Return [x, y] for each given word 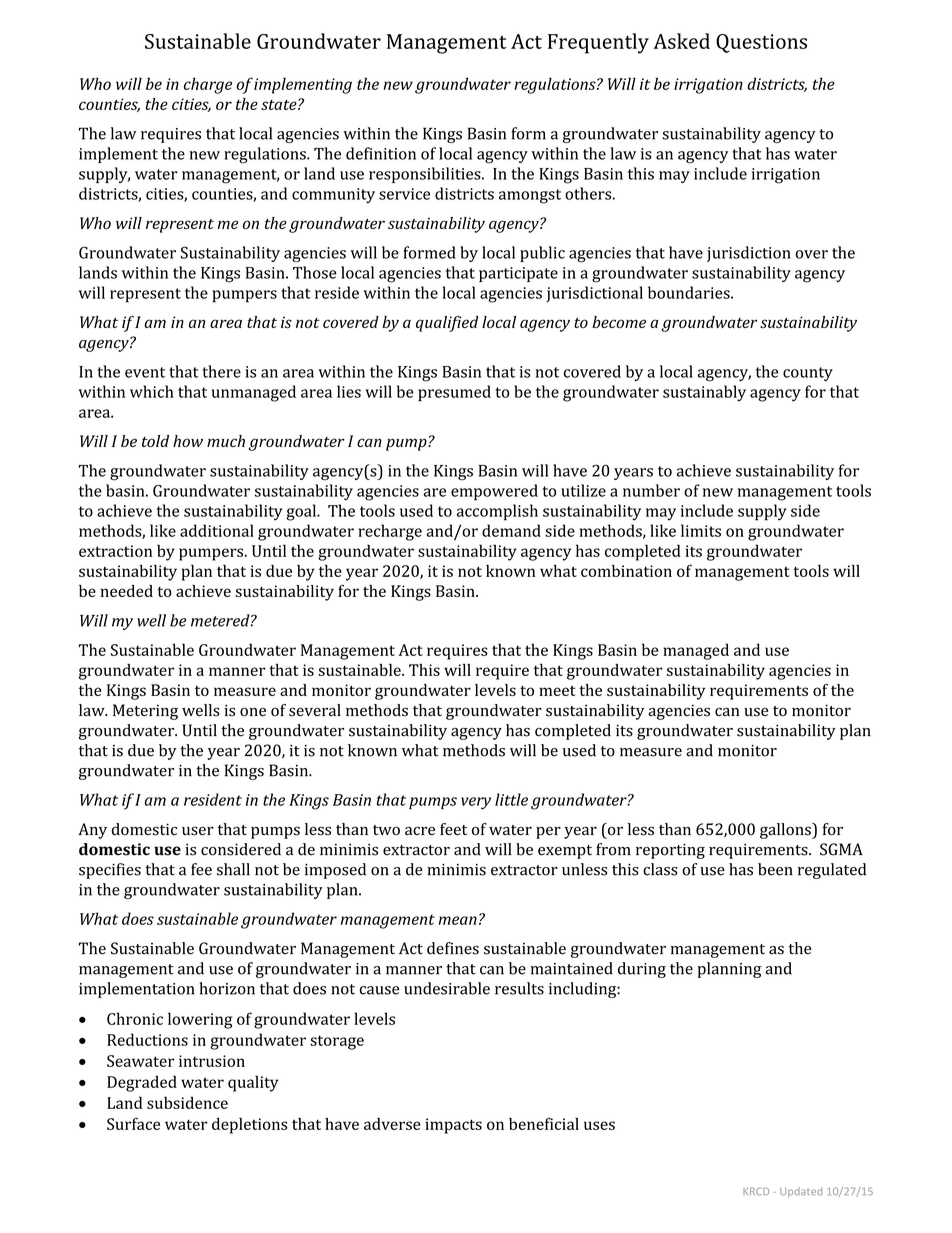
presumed [454, 393]
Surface [133, 1123]
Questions [761, 43]
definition [381, 153]
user [198, 831]
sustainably [704, 393]
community [333, 195]
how [188, 441]
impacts [453, 1126]
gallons [786, 831]
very [476, 803]
